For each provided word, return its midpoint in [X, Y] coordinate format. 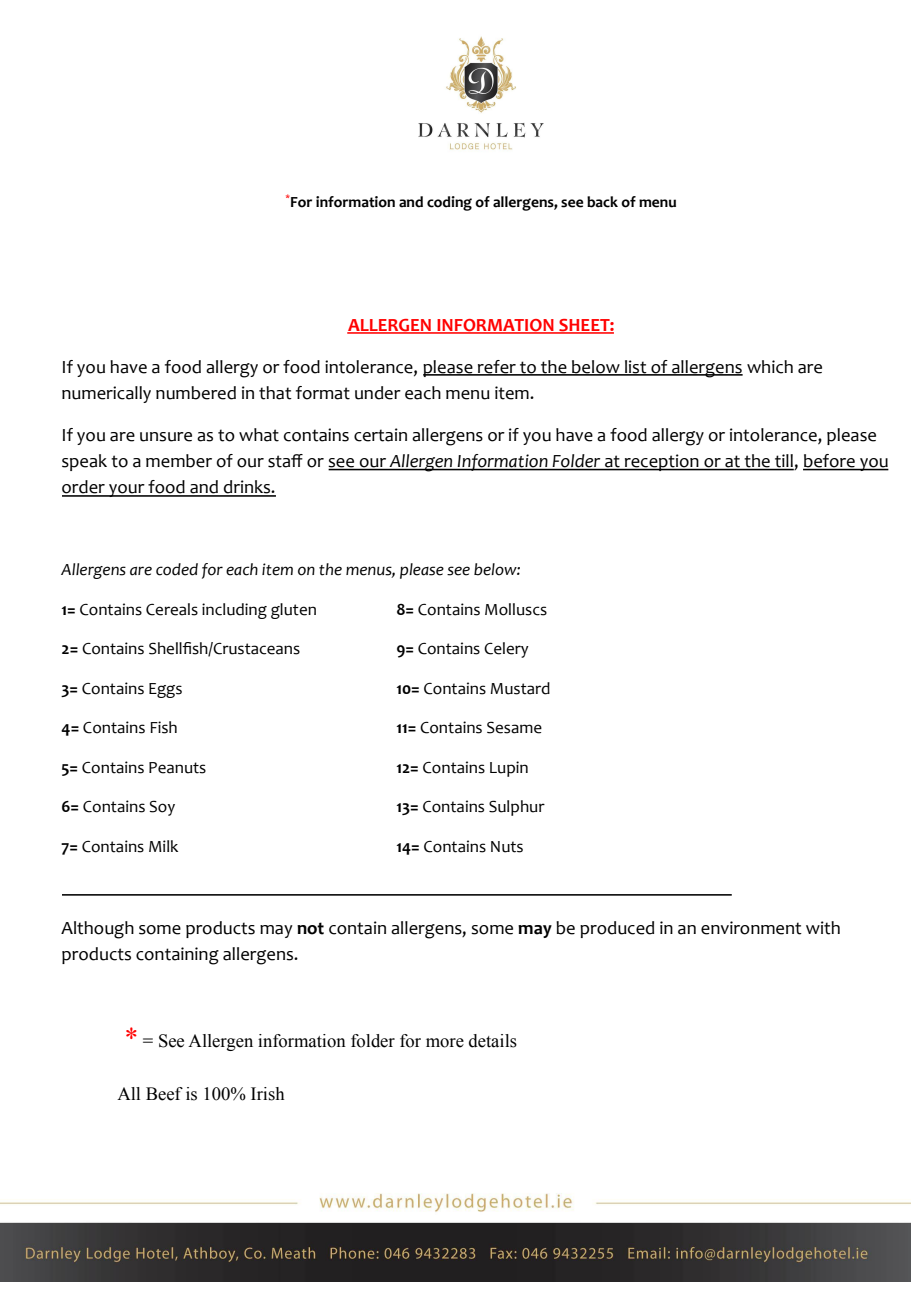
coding [449, 203]
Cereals [172, 609]
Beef [164, 1094]
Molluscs [516, 609]
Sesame [514, 727]
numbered [196, 393]
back [602, 202]
